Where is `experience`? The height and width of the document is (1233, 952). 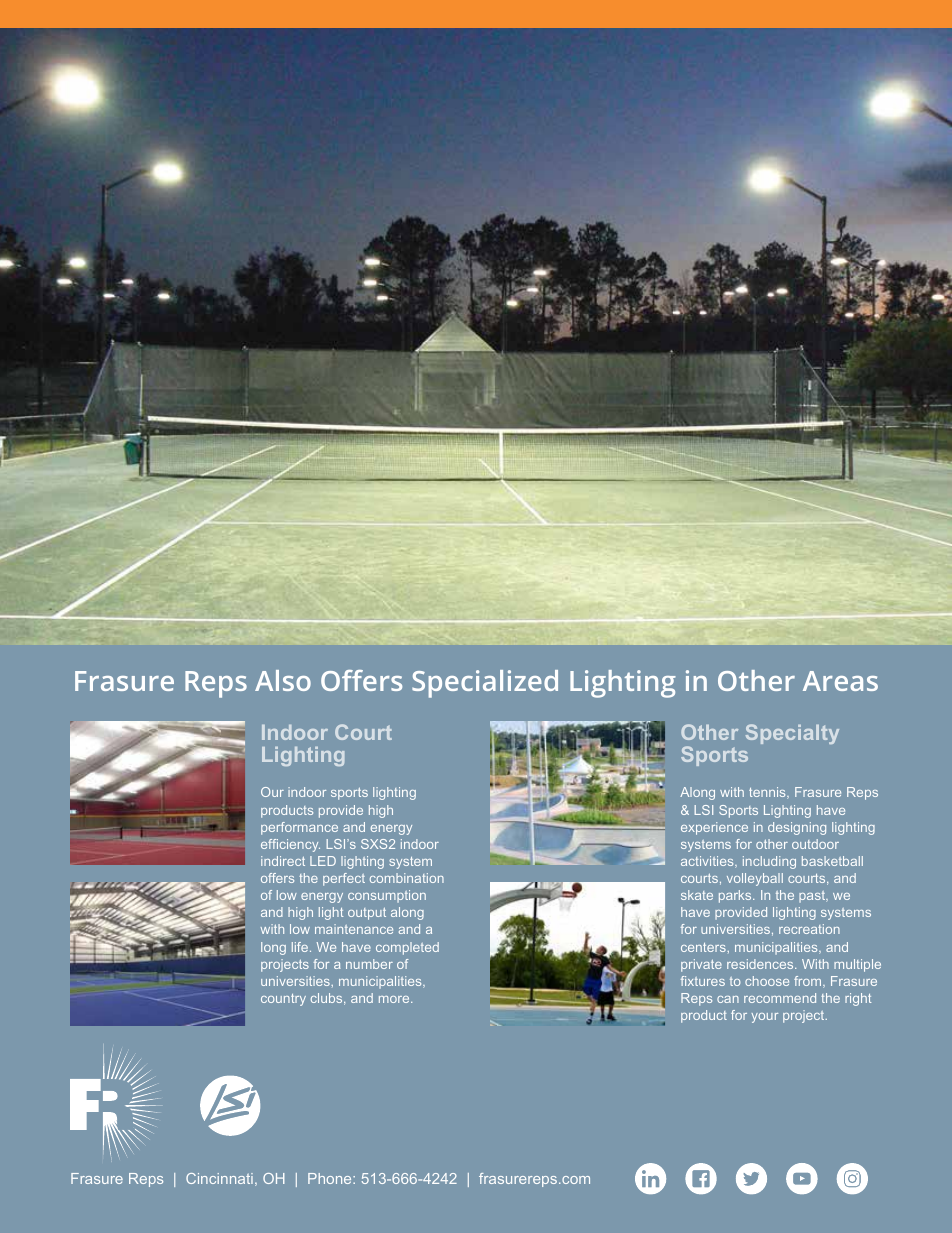
experience is located at coordinates (714, 828).
